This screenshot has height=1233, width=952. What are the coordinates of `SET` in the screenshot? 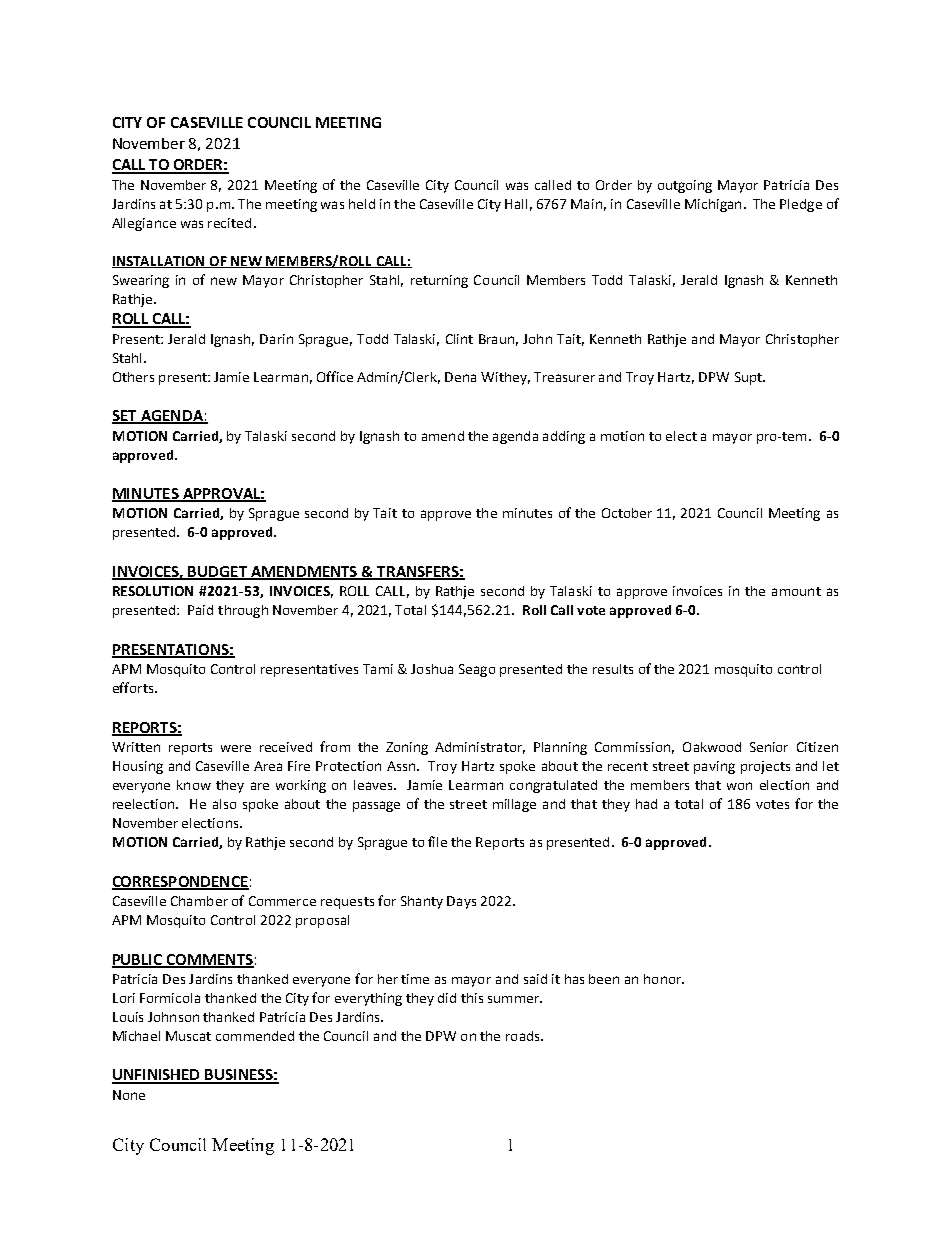 It's located at (125, 417).
